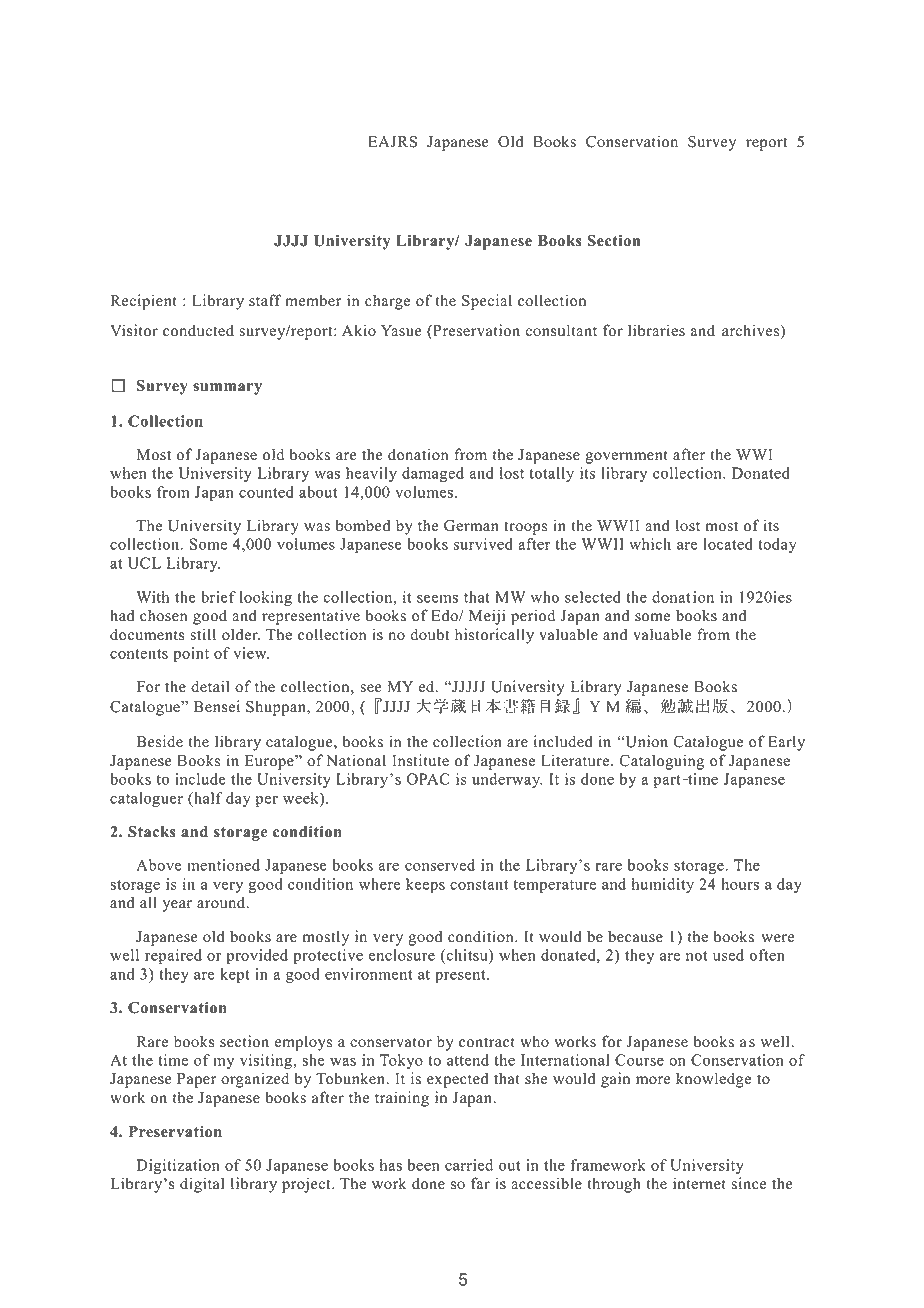 The width and height of the screenshot is (924, 1308). What do you see at coordinates (752, 331) in the screenshot?
I see `archives` at bounding box center [752, 331].
